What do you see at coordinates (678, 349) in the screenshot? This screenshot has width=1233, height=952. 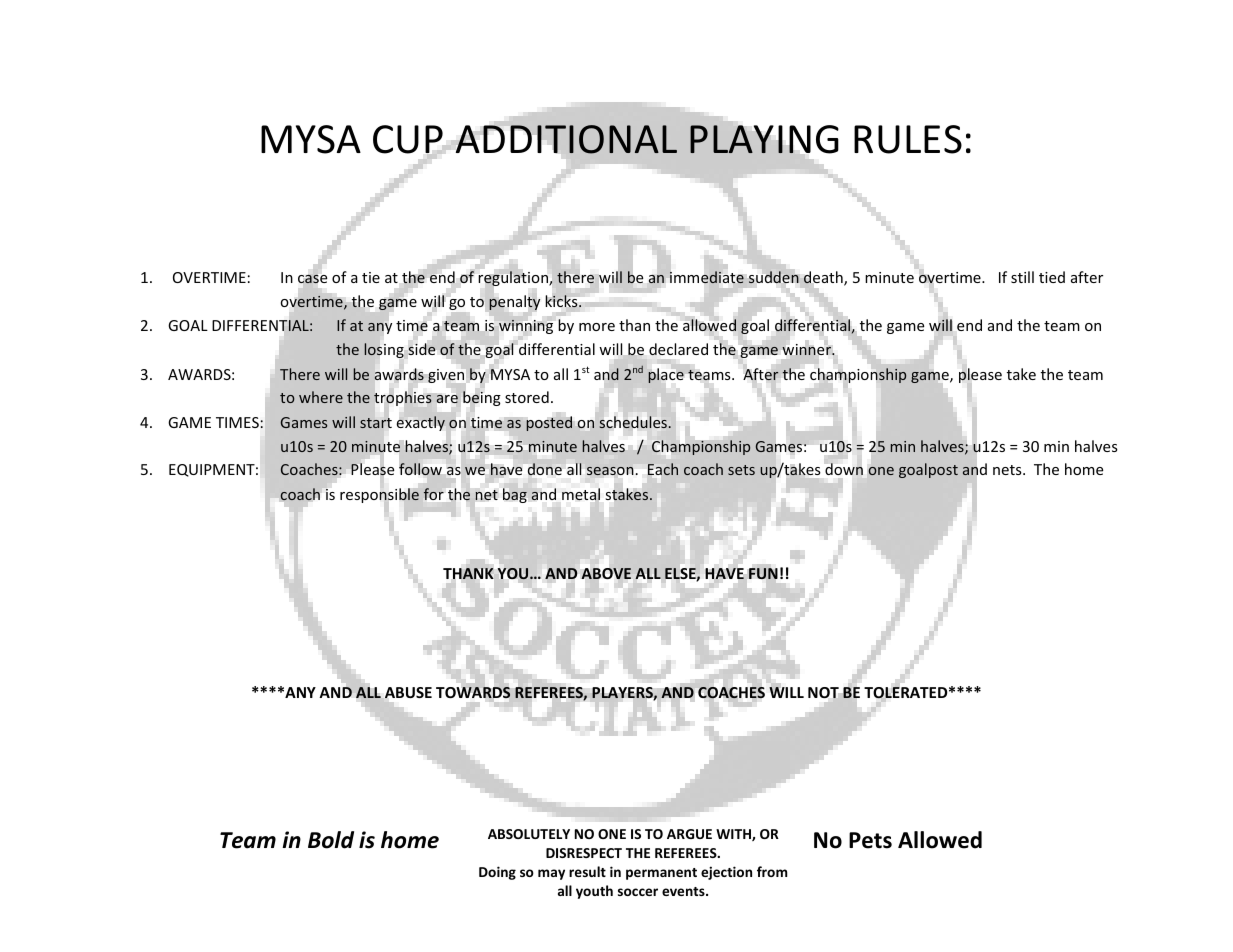 I see `declared` at bounding box center [678, 349].
